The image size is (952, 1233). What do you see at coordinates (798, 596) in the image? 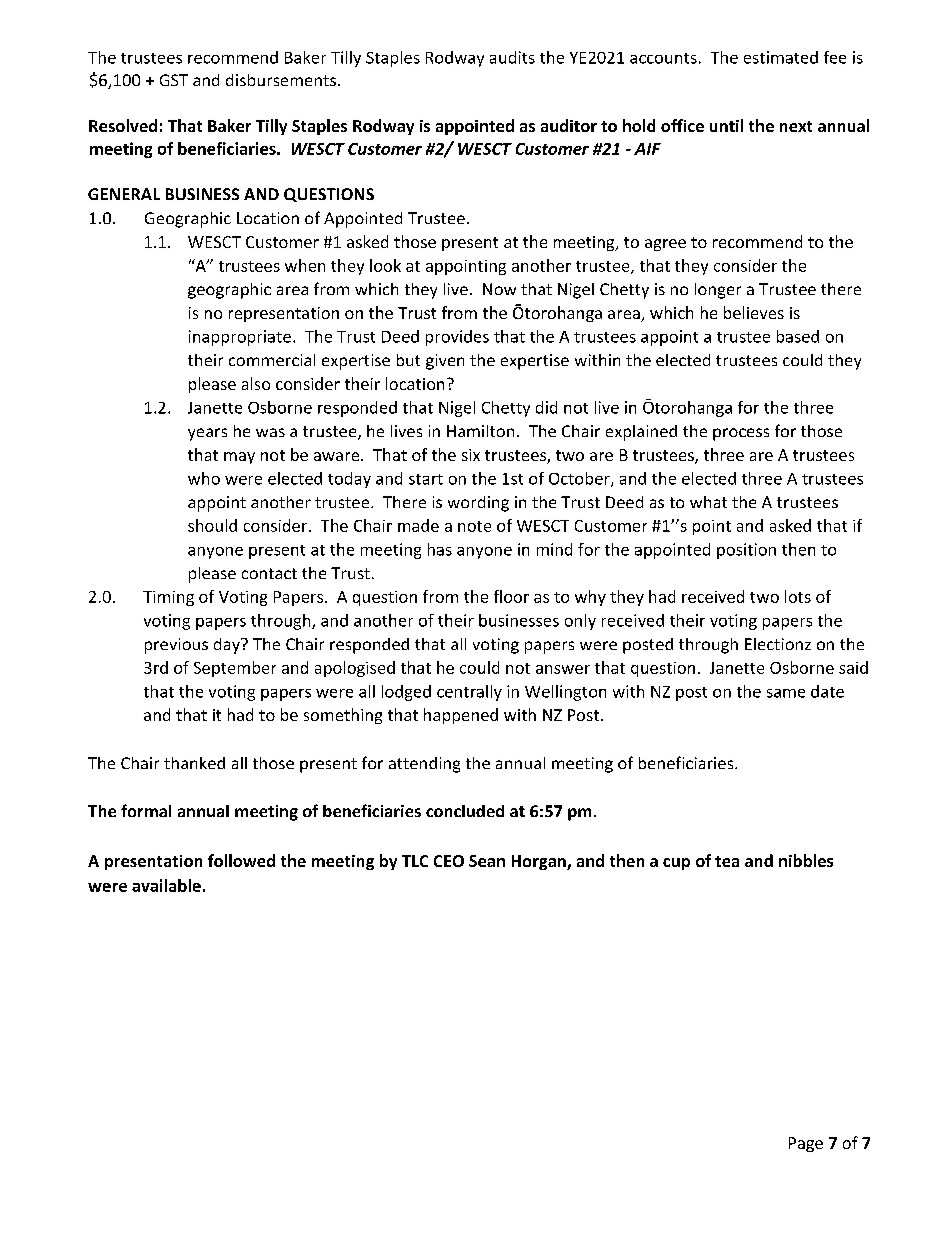
I see `lots` at bounding box center [798, 596].
